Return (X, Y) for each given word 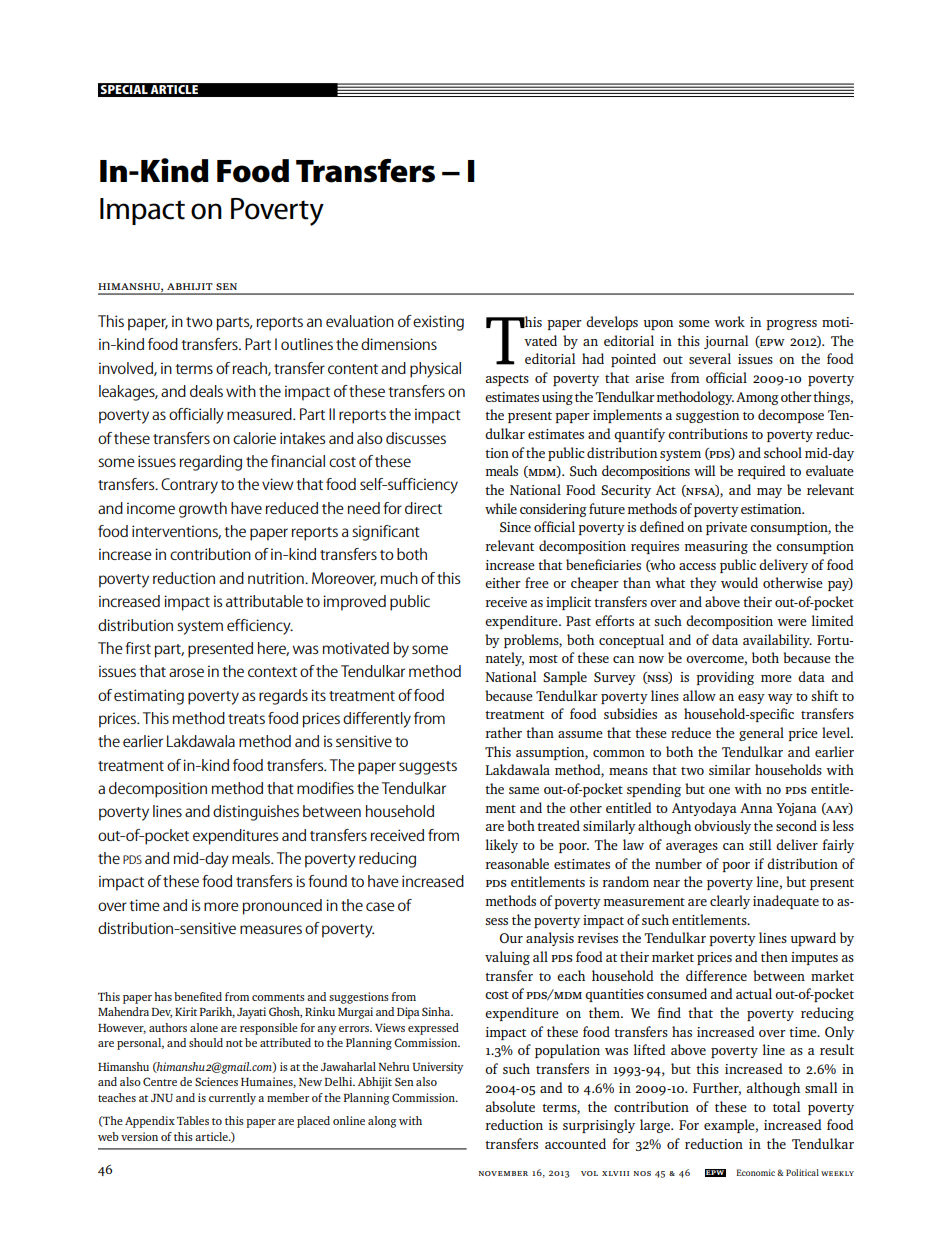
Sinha (437, 1011)
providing (725, 678)
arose (186, 672)
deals (206, 391)
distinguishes (256, 813)
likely (502, 846)
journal (726, 342)
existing (438, 323)
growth (203, 510)
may (769, 493)
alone (204, 1027)
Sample (565, 678)
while (501, 508)
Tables (193, 1120)
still (760, 844)
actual (754, 993)
